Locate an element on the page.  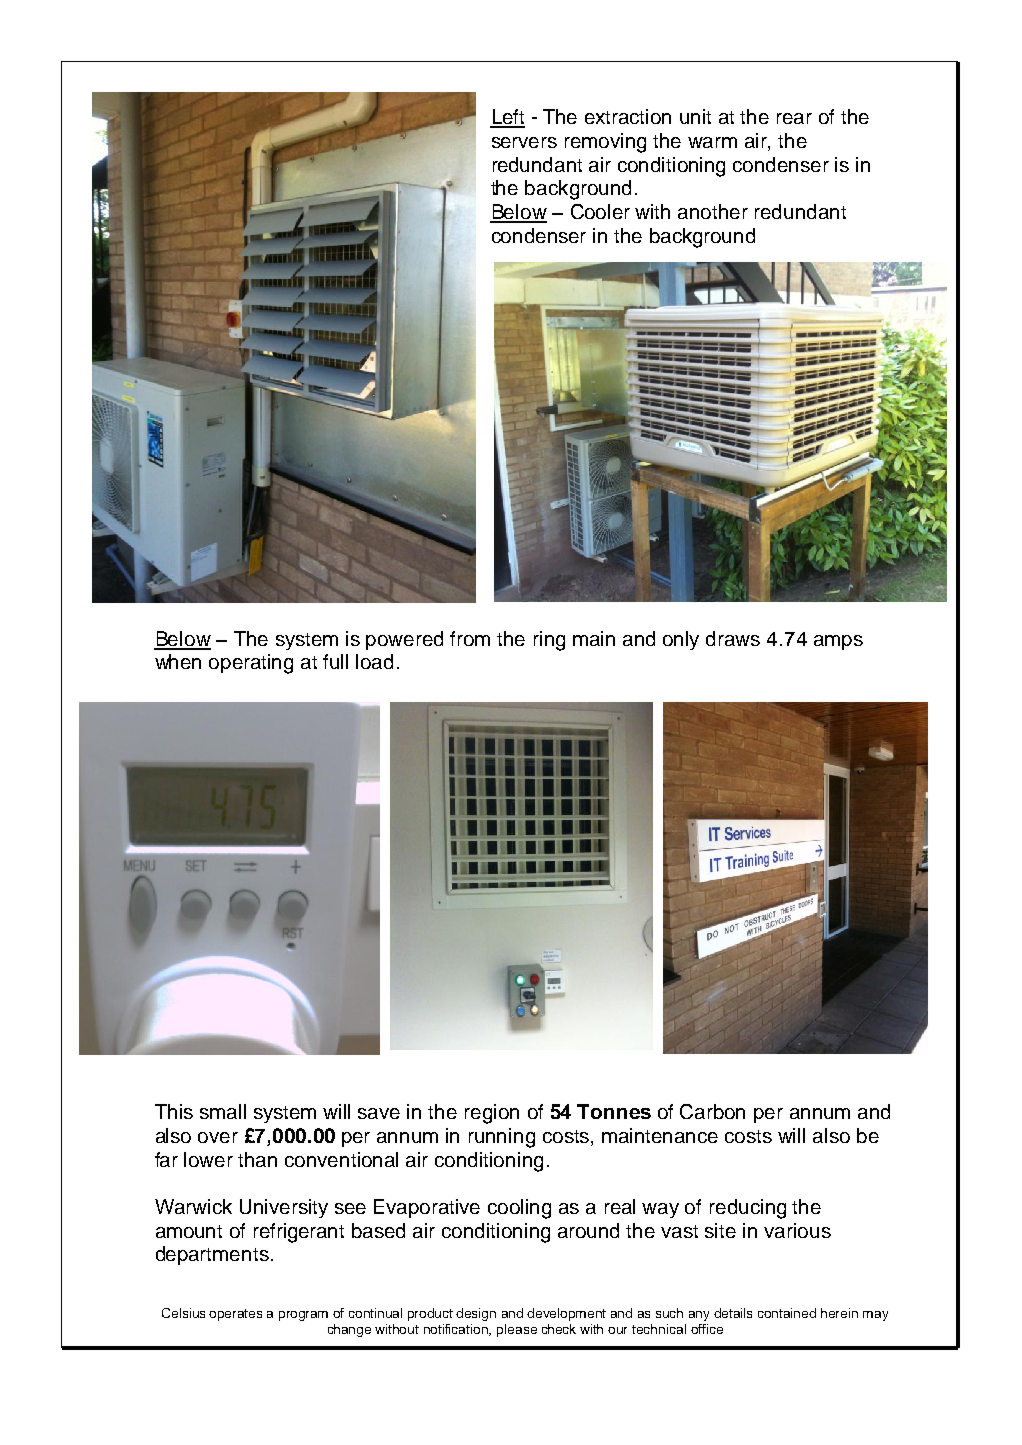
ring is located at coordinates (549, 641).
